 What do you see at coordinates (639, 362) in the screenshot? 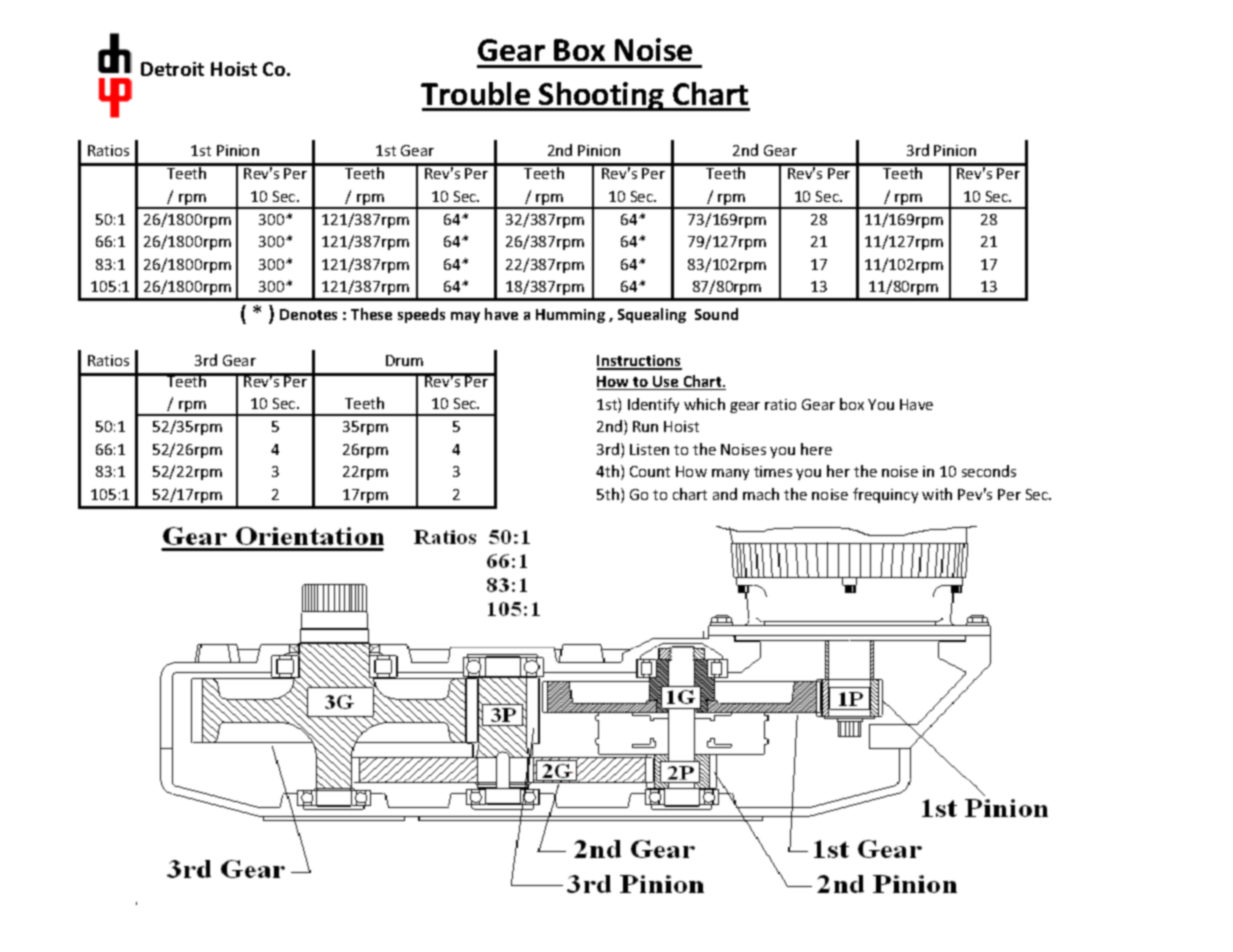
I see `Instructions` at bounding box center [639, 362].
